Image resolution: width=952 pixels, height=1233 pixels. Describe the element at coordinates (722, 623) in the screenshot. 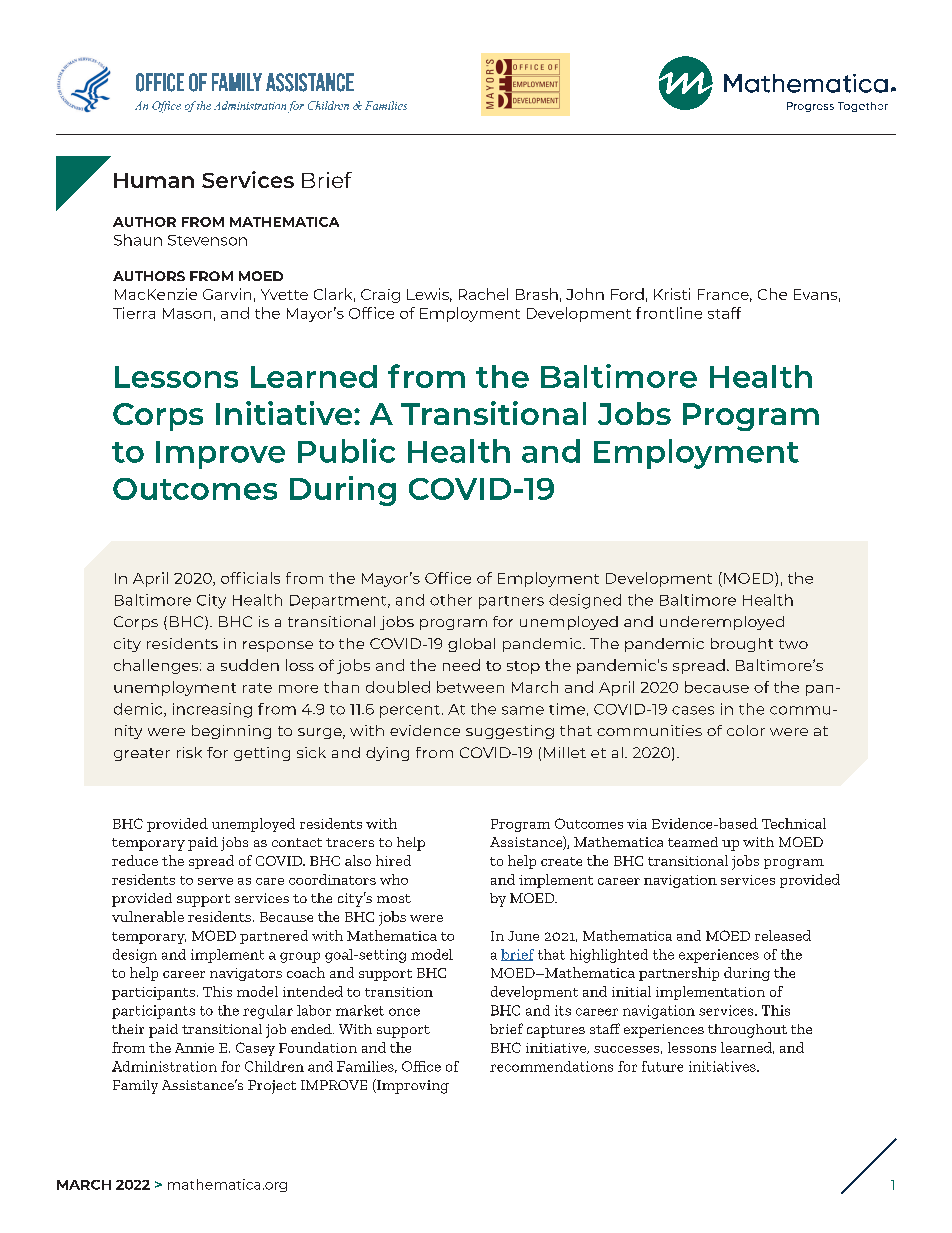

I see `underemployed` at that location.
